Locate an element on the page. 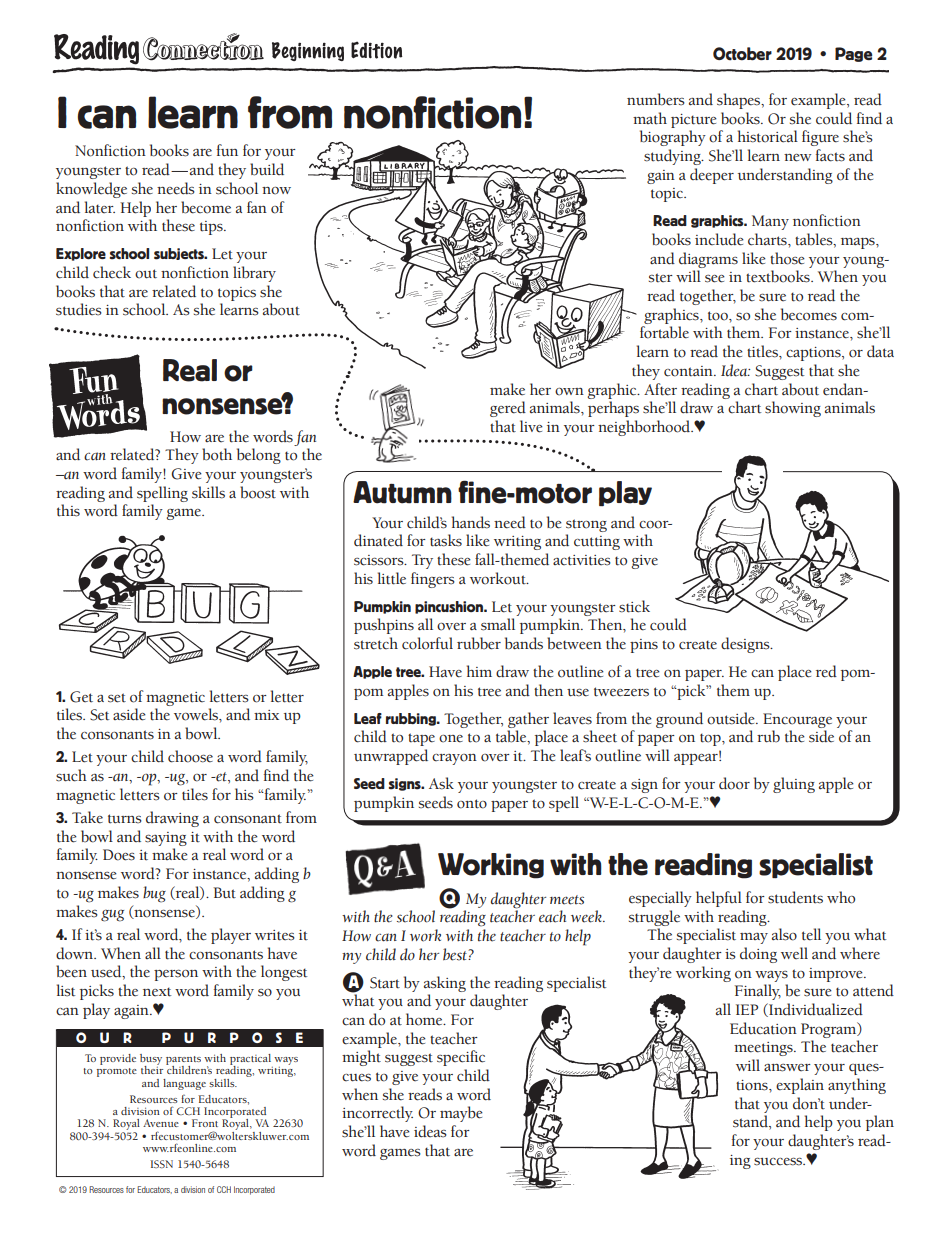 This page has height=1233, width=952. October is located at coordinates (742, 54).
